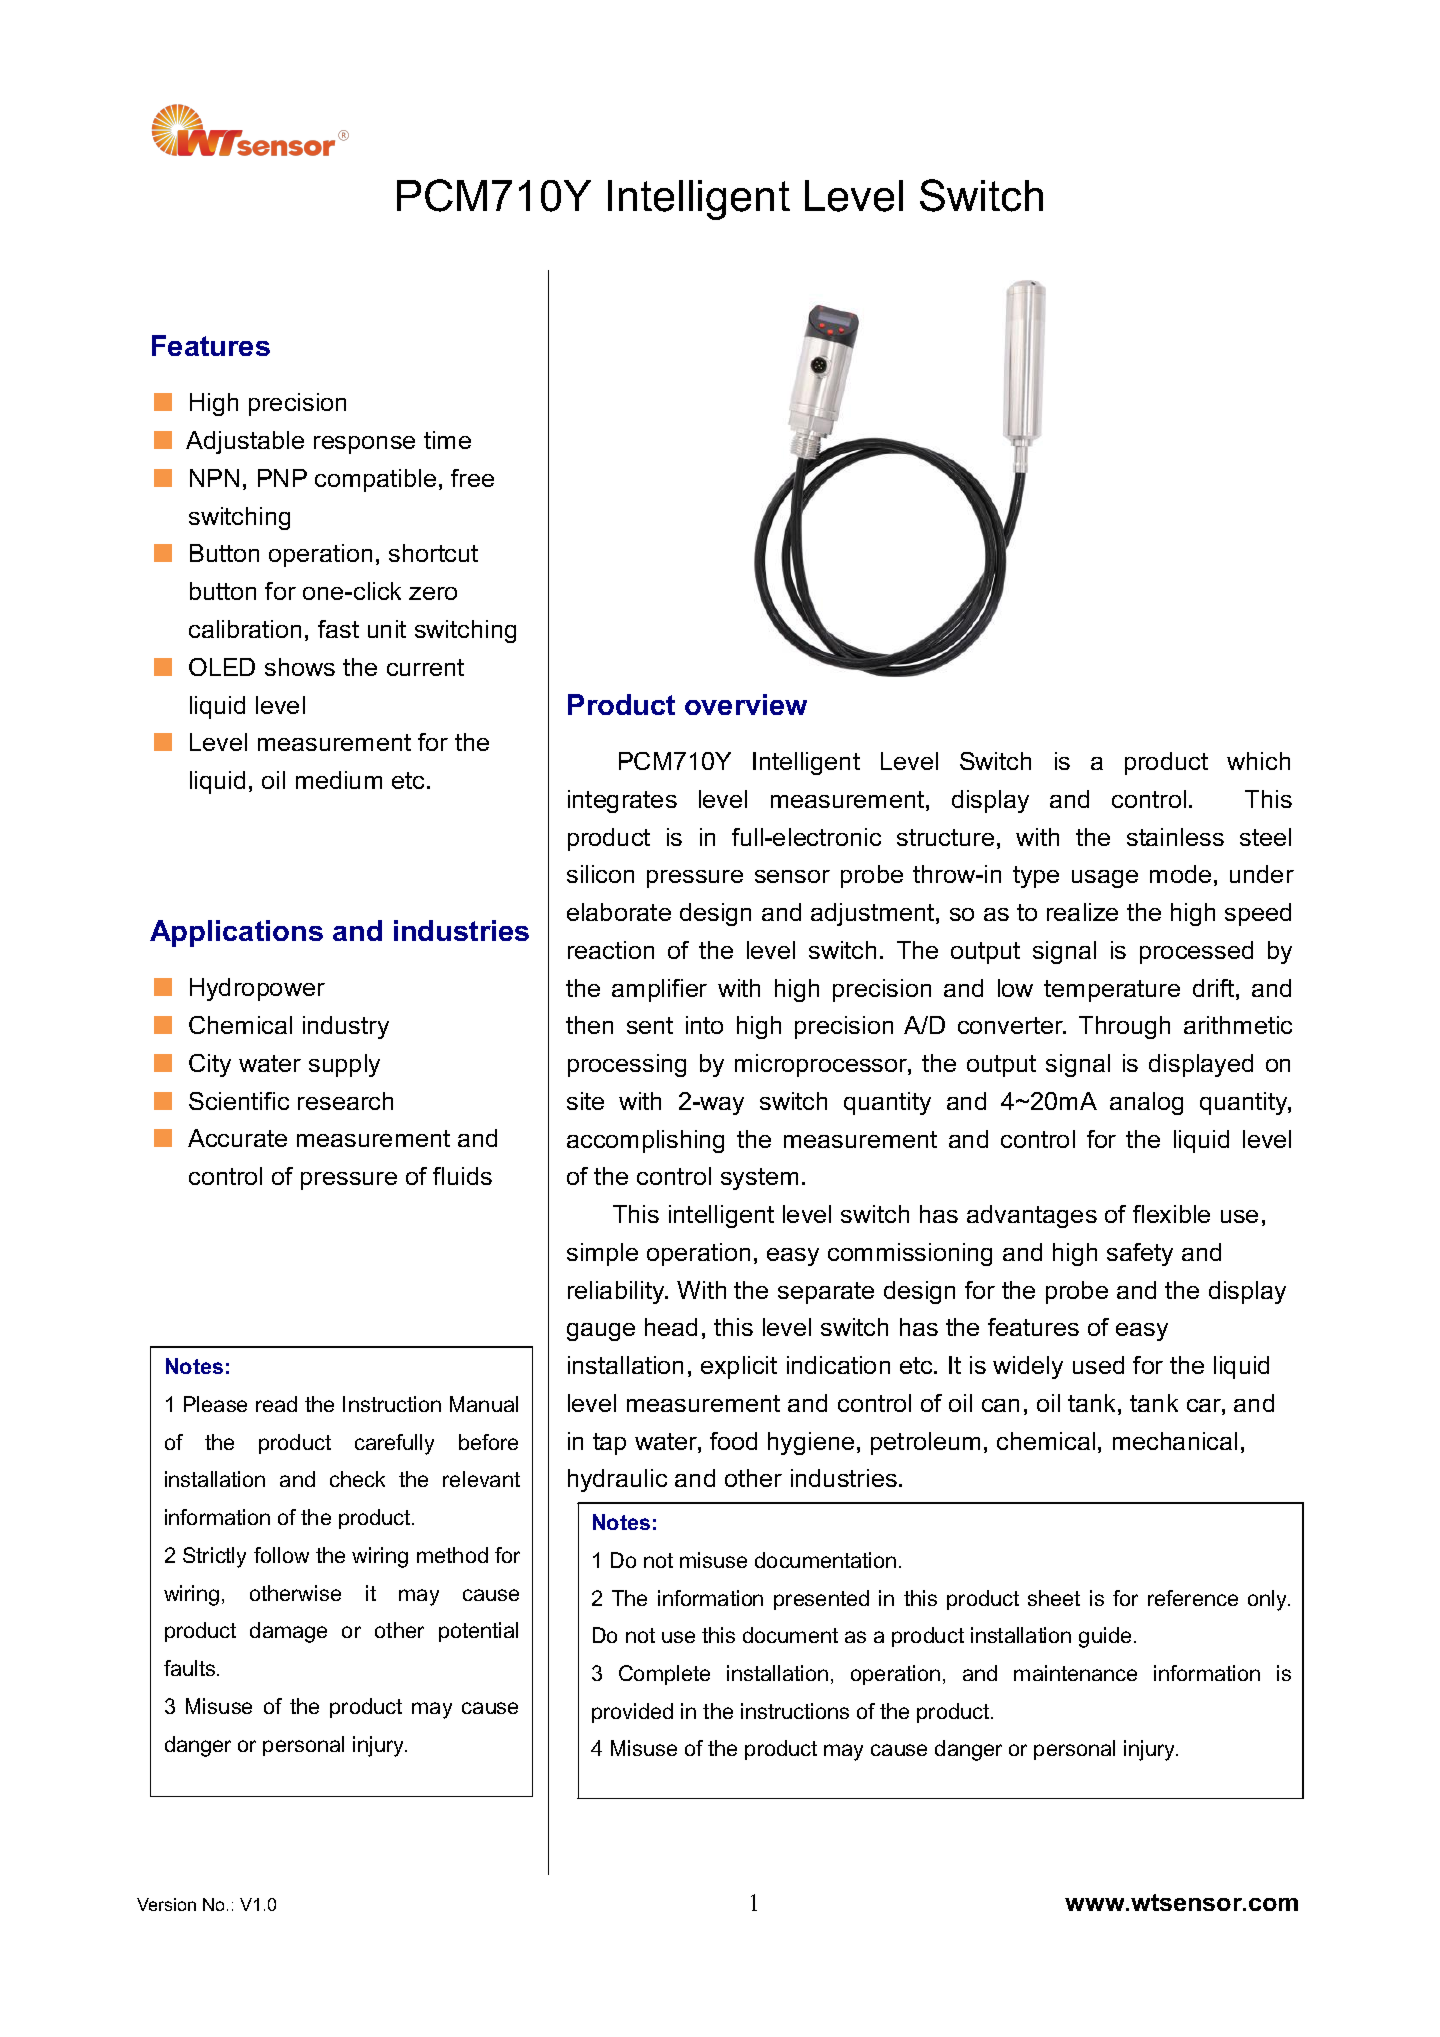  Describe the element at coordinates (166, 1904) in the image. I see `Version` at that location.
